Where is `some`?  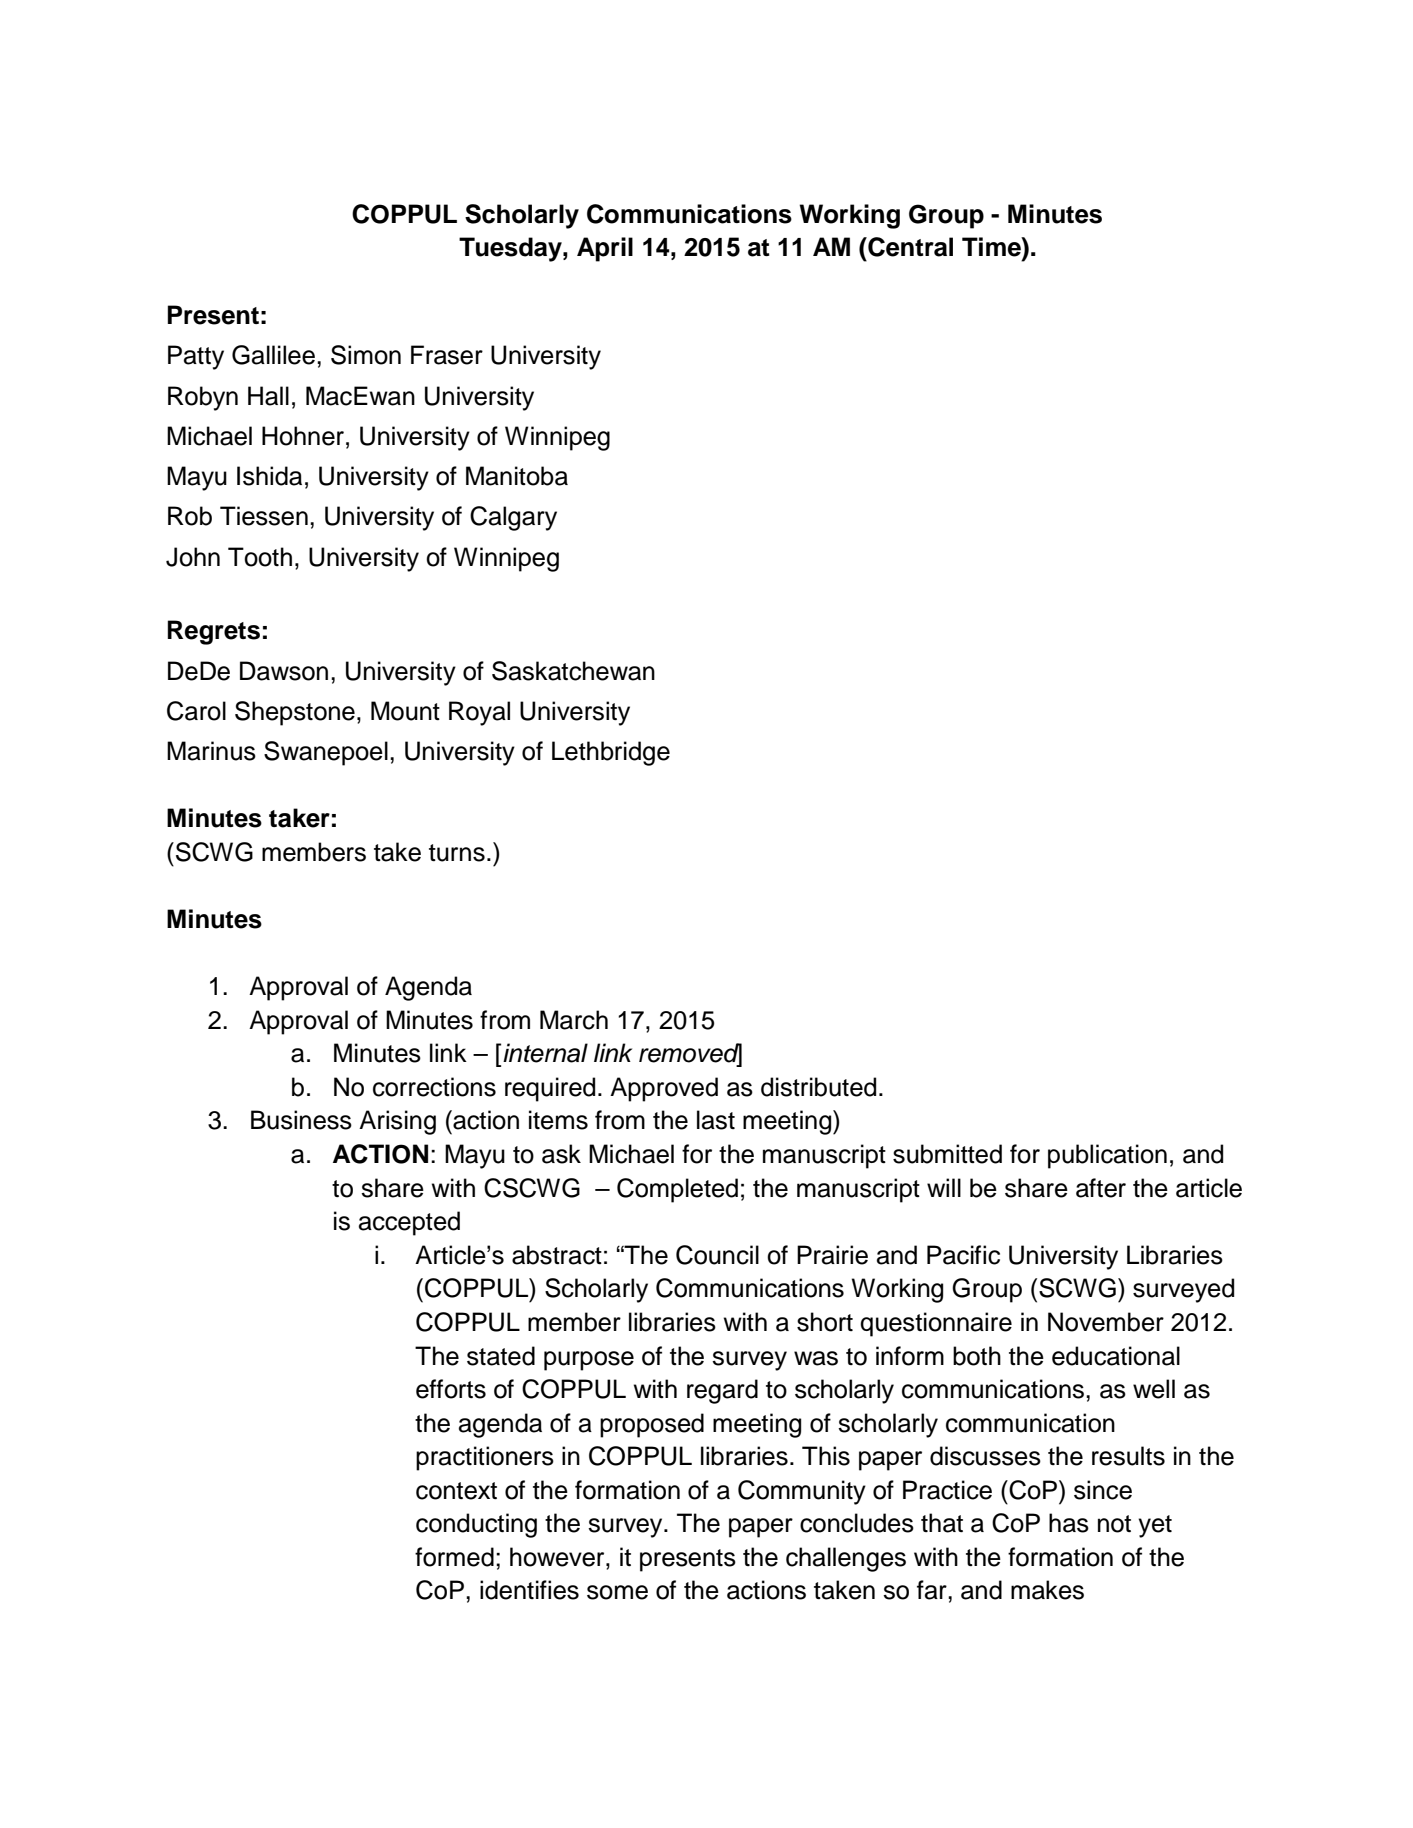
some is located at coordinates (617, 1592).
